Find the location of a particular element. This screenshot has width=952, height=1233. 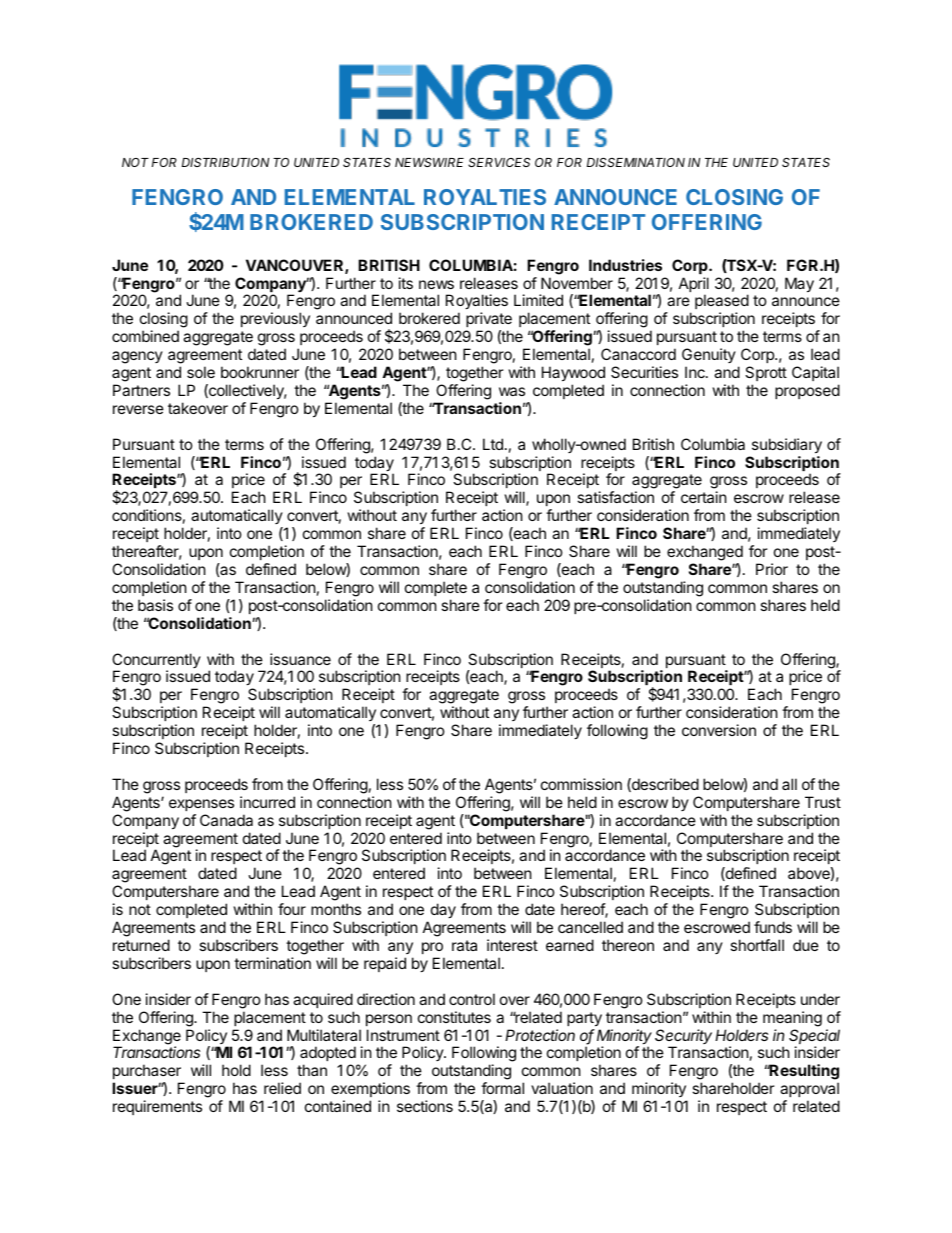

funds is located at coordinates (773, 927).
